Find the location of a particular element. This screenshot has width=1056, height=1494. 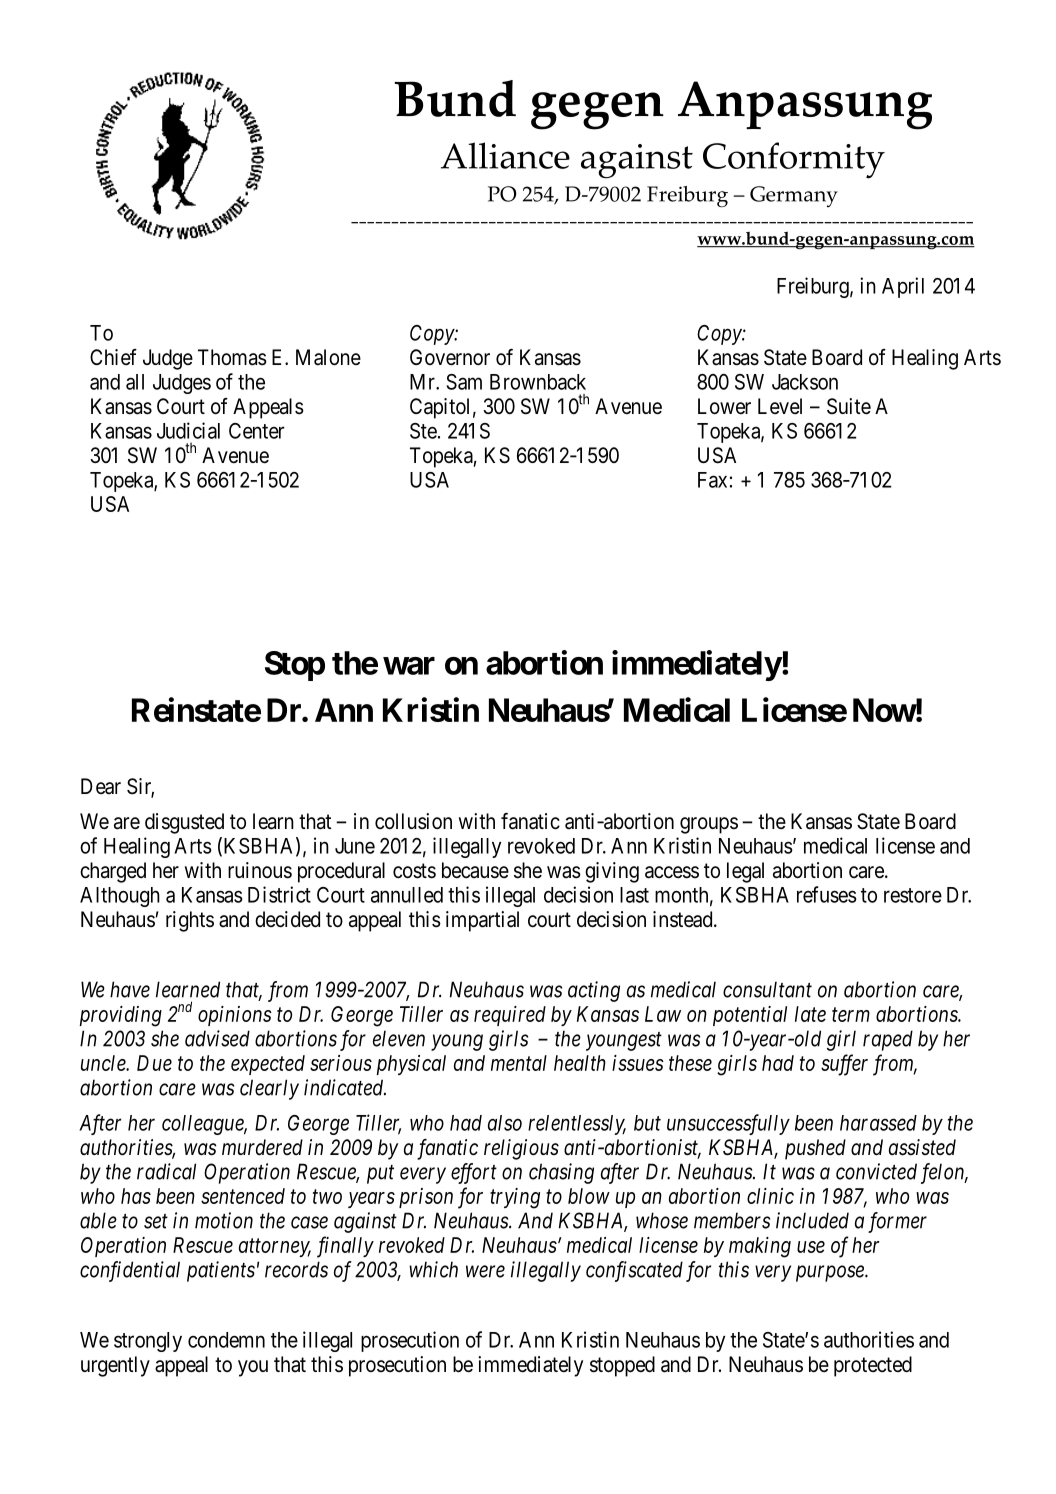

Germany is located at coordinates (794, 196).
